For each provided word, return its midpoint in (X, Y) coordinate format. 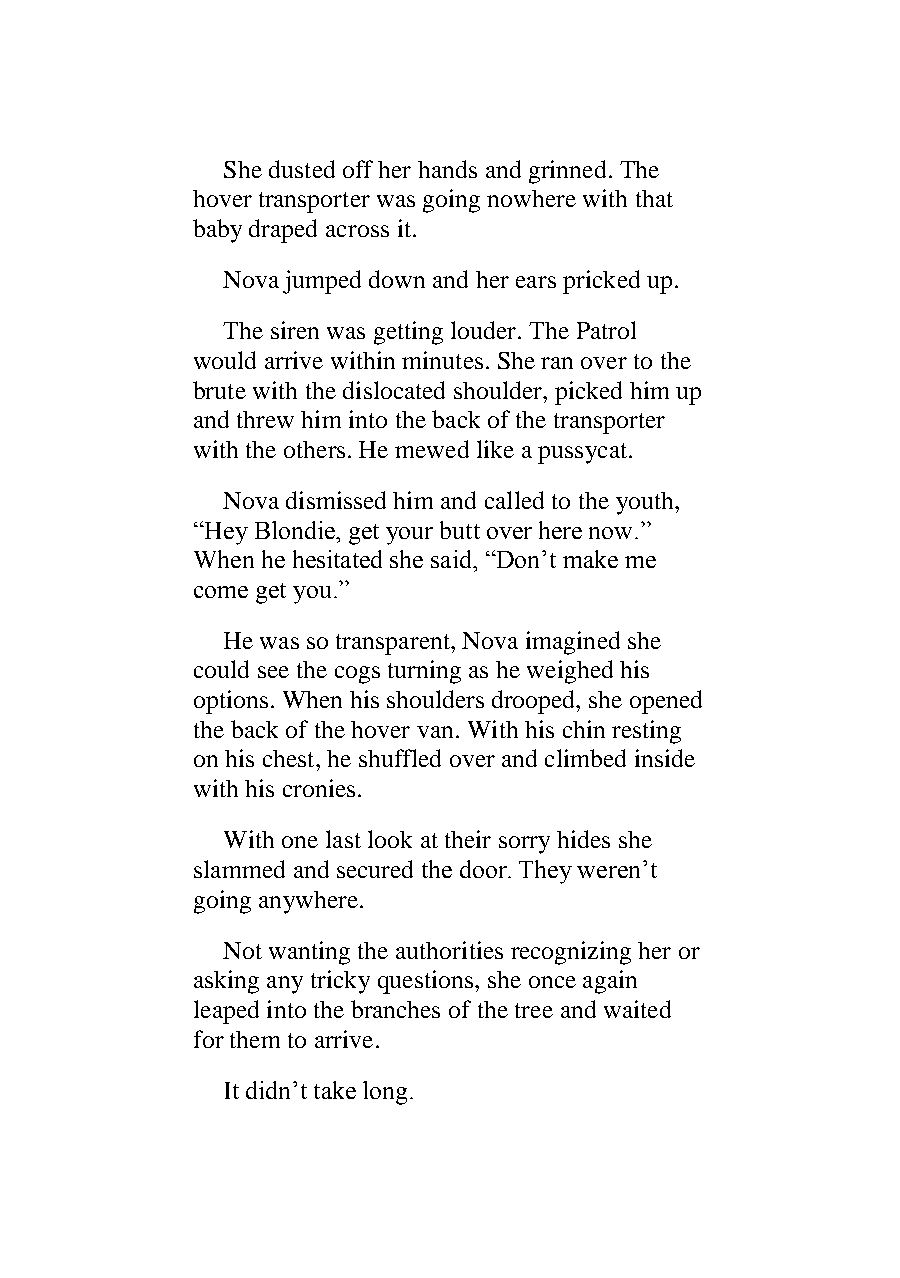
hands (447, 169)
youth (646, 503)
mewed (432, 449)
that (654, 198)
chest (290, 758)
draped (283, 231)
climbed (585, 758)
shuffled (400, 758)
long (385, 1093)
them (255, 1039)
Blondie (296, 530)
